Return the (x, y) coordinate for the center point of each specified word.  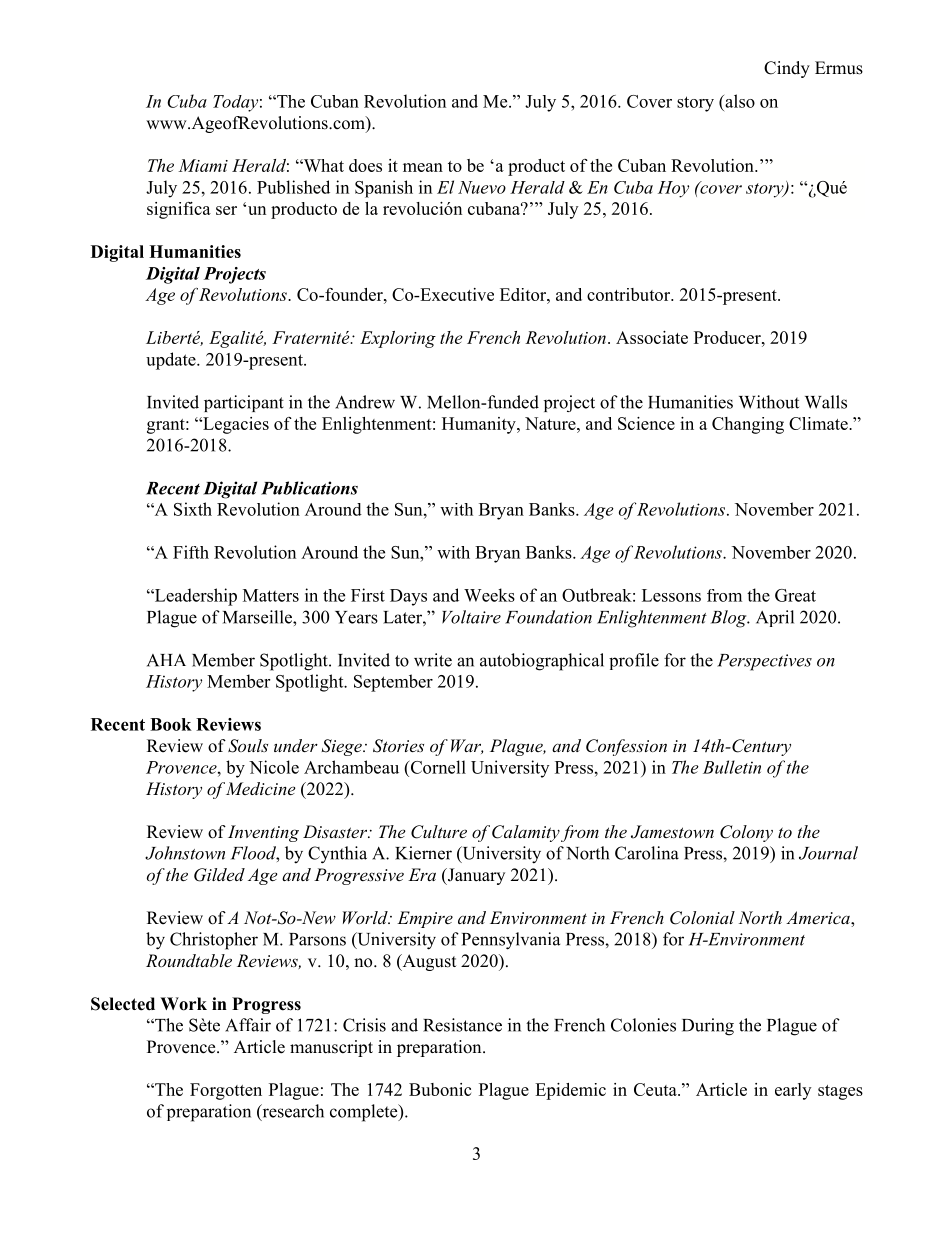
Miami (203, 165)
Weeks (489, 595)
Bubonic (440, 1089)
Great (795, 595)
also (739, 101)
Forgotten (226, 1091)
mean (423, 167)
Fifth (191, 552)
